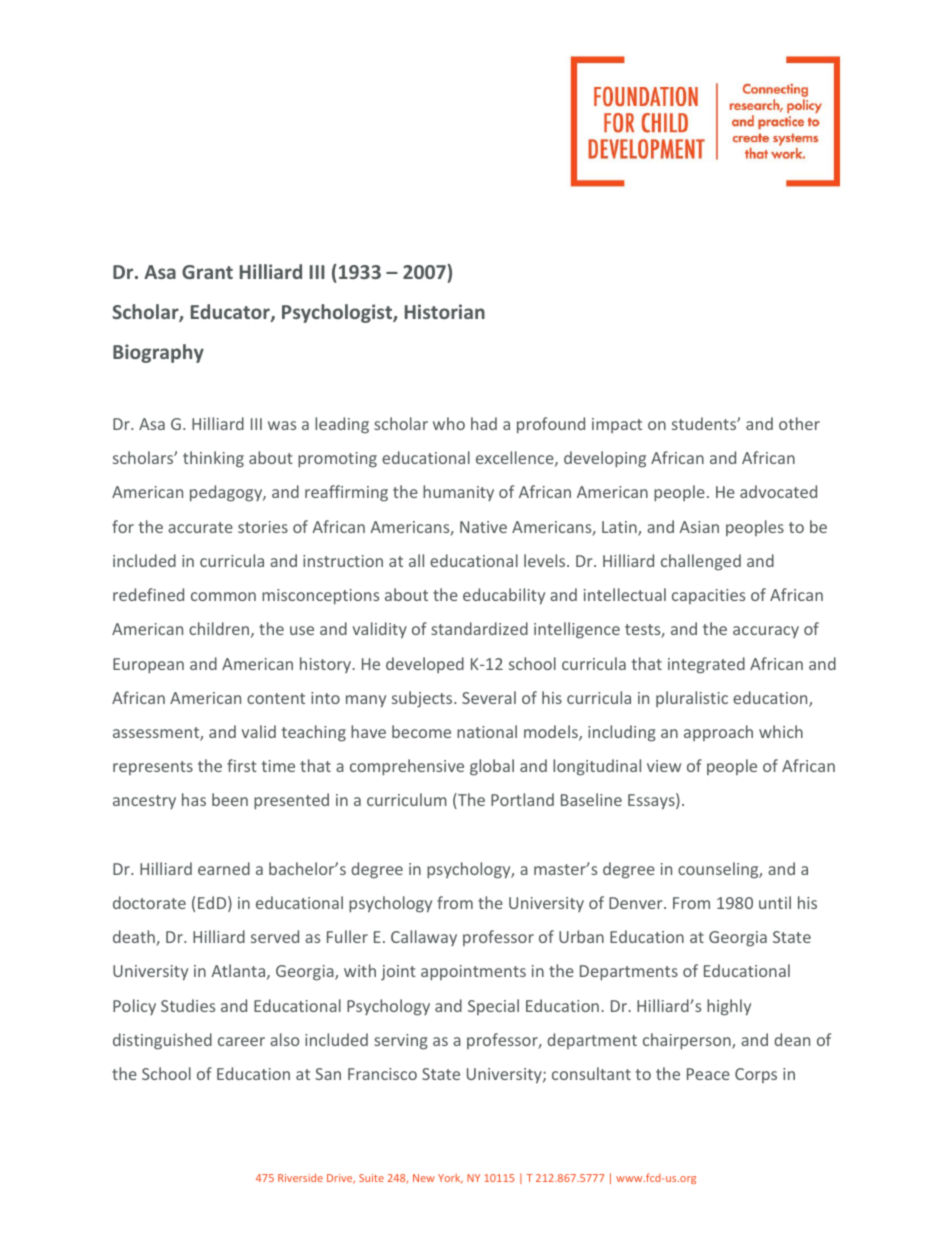  What do you see at coordinates (718, 733) in the image?
I see `approach` at bounding box center [718, 733].
